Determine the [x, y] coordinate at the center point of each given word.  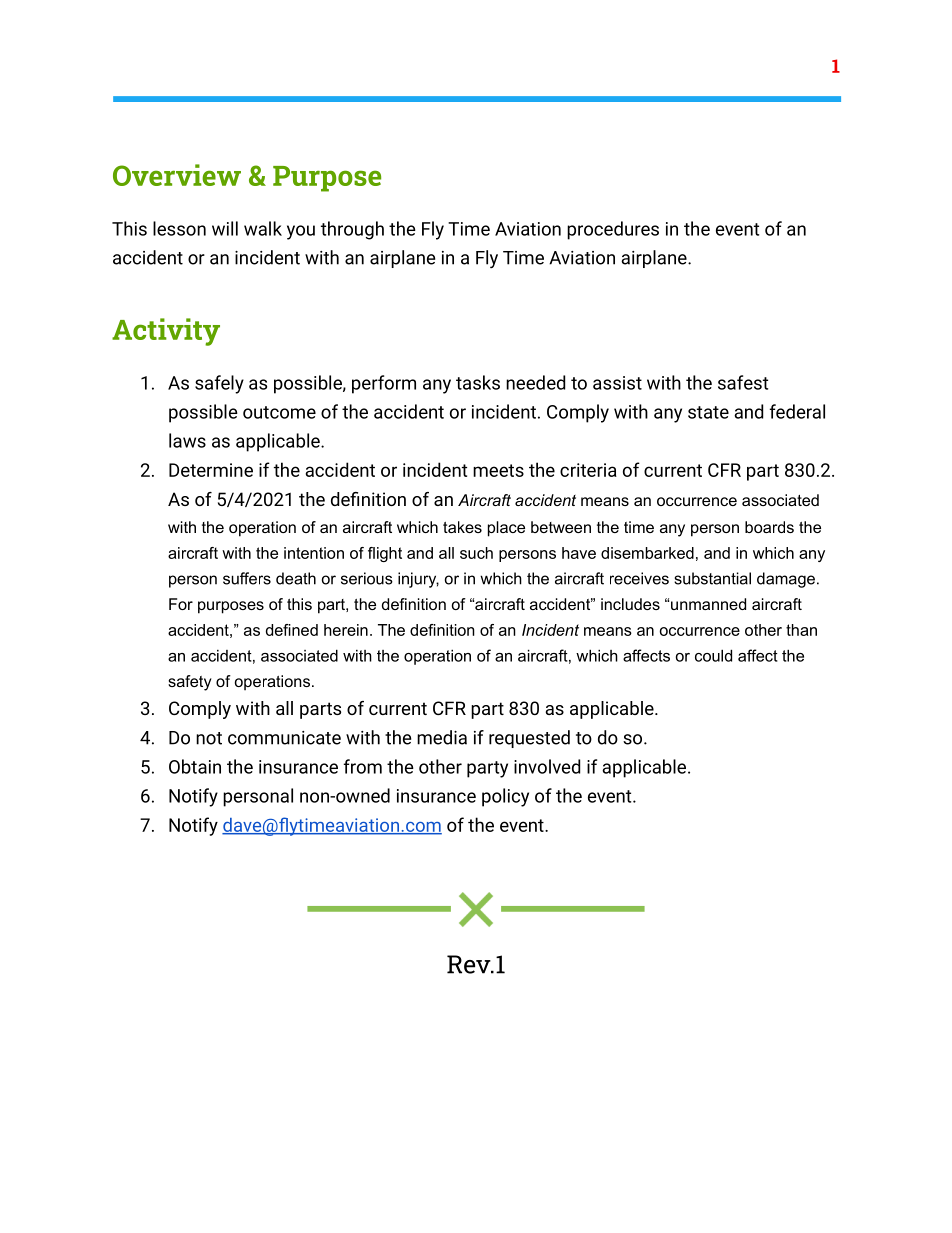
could [713, 655]
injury [418, 580]
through [352, 230]
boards [769, 527]
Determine [211, 470]
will [225, 228]
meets [498, 470]
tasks [478, 382]
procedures [613, 230]
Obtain [195, 766]
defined [292, 630]
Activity [166, 332]
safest [743, 382]
